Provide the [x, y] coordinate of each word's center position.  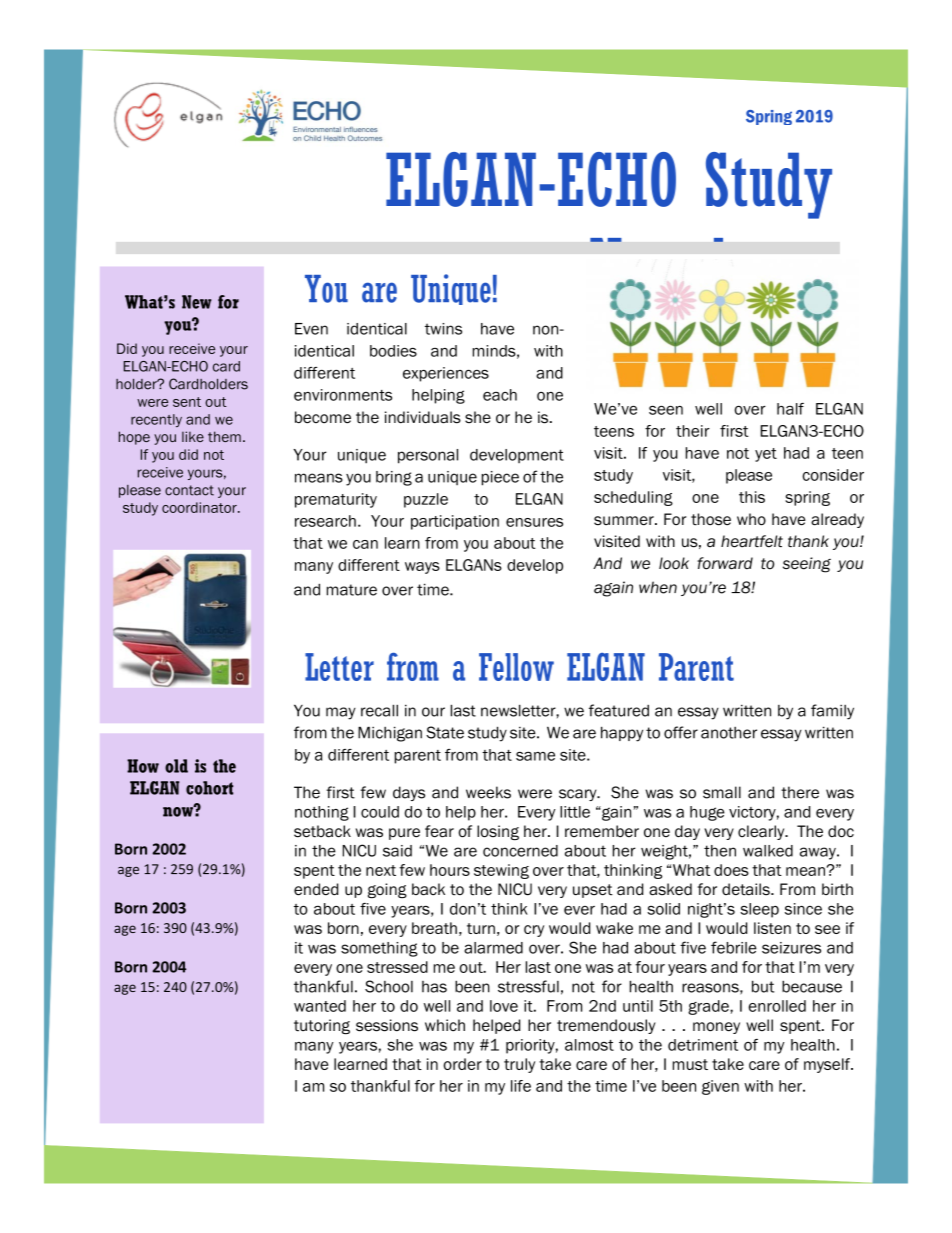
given [720, 1087]
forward [725, 563]
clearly [762, 832]
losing [498, 832]
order [462, 1064]
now [179, 811]
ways [422, 568]
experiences [446, 374]
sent [187, 402]
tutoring [322, 1026]
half [790, 409]
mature [352, 590]
